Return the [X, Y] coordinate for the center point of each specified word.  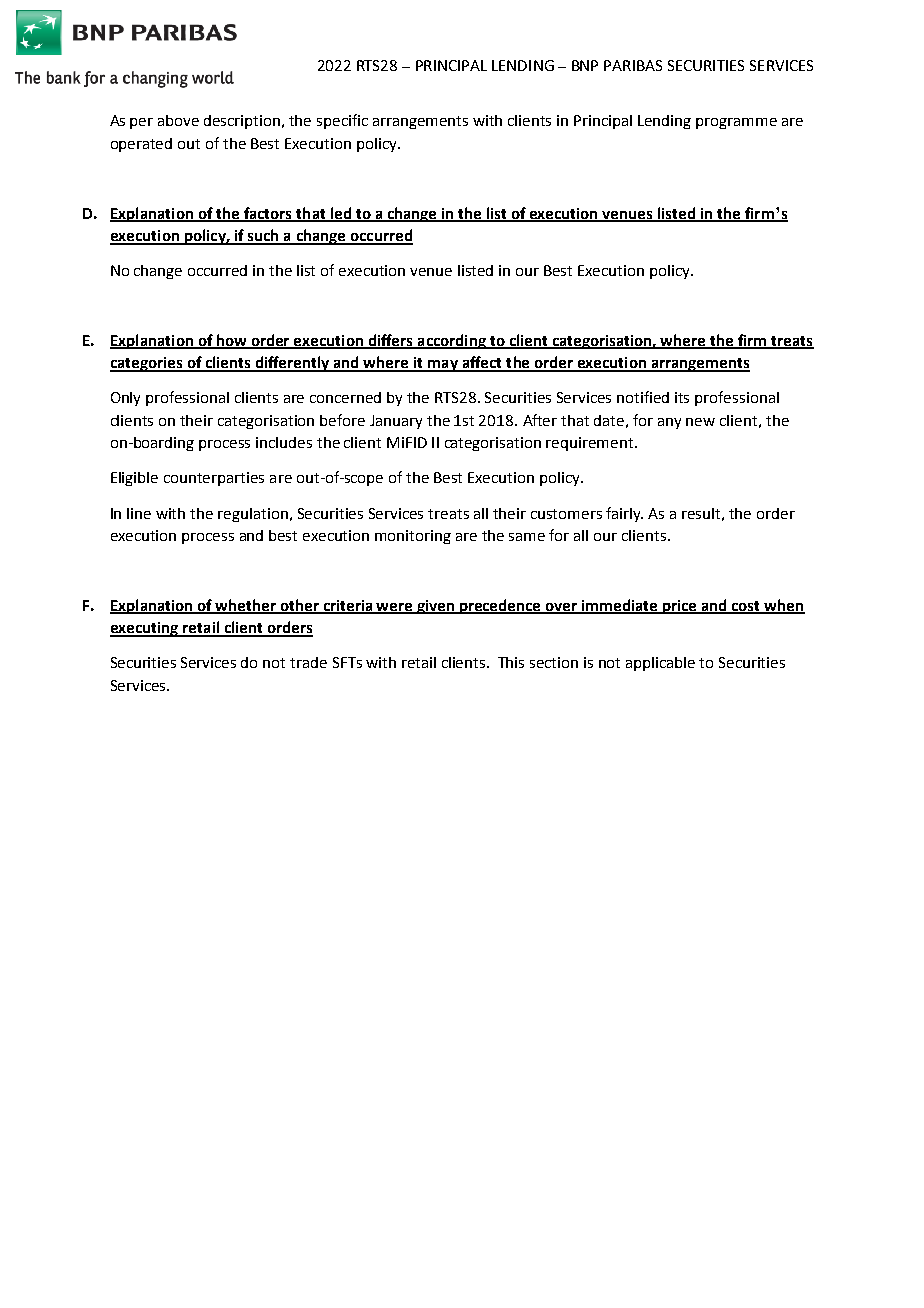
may [443, 366]
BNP [585, 65]
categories [147, 364]
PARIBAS [633, 65]
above [178, 120]
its [682, 397]
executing [145, 629]
